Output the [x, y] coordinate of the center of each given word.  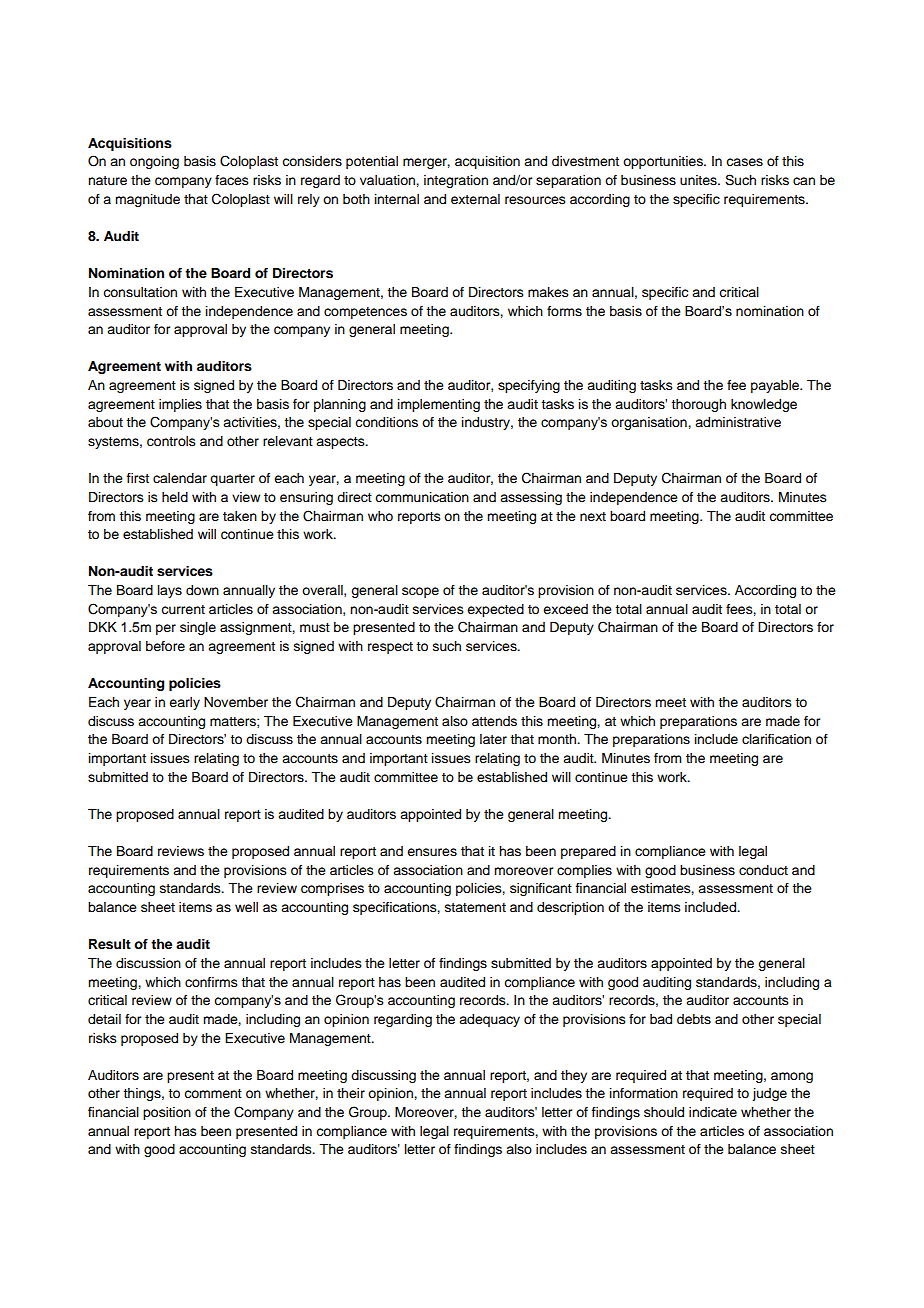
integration [456, 181]
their [351, 1093]
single [198, 628]
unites [699, 180]
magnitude [147, 200]
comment [213, 1093]
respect [390, 648]
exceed [565, 609]
